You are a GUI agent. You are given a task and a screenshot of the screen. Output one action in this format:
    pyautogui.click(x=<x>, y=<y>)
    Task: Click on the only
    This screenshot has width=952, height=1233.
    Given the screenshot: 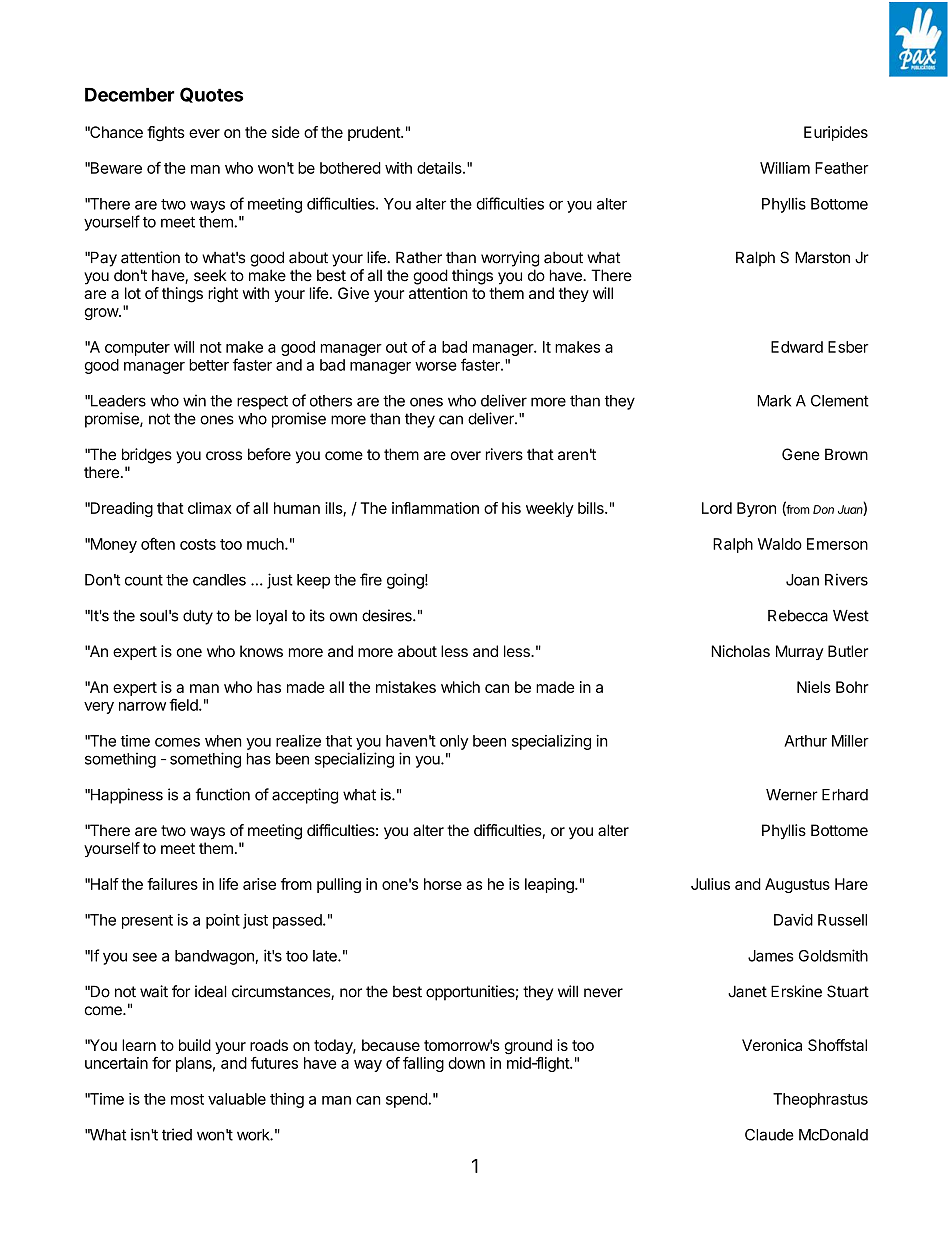 What is the action you would take?
    pyautogui.click(x=454, y=742)
